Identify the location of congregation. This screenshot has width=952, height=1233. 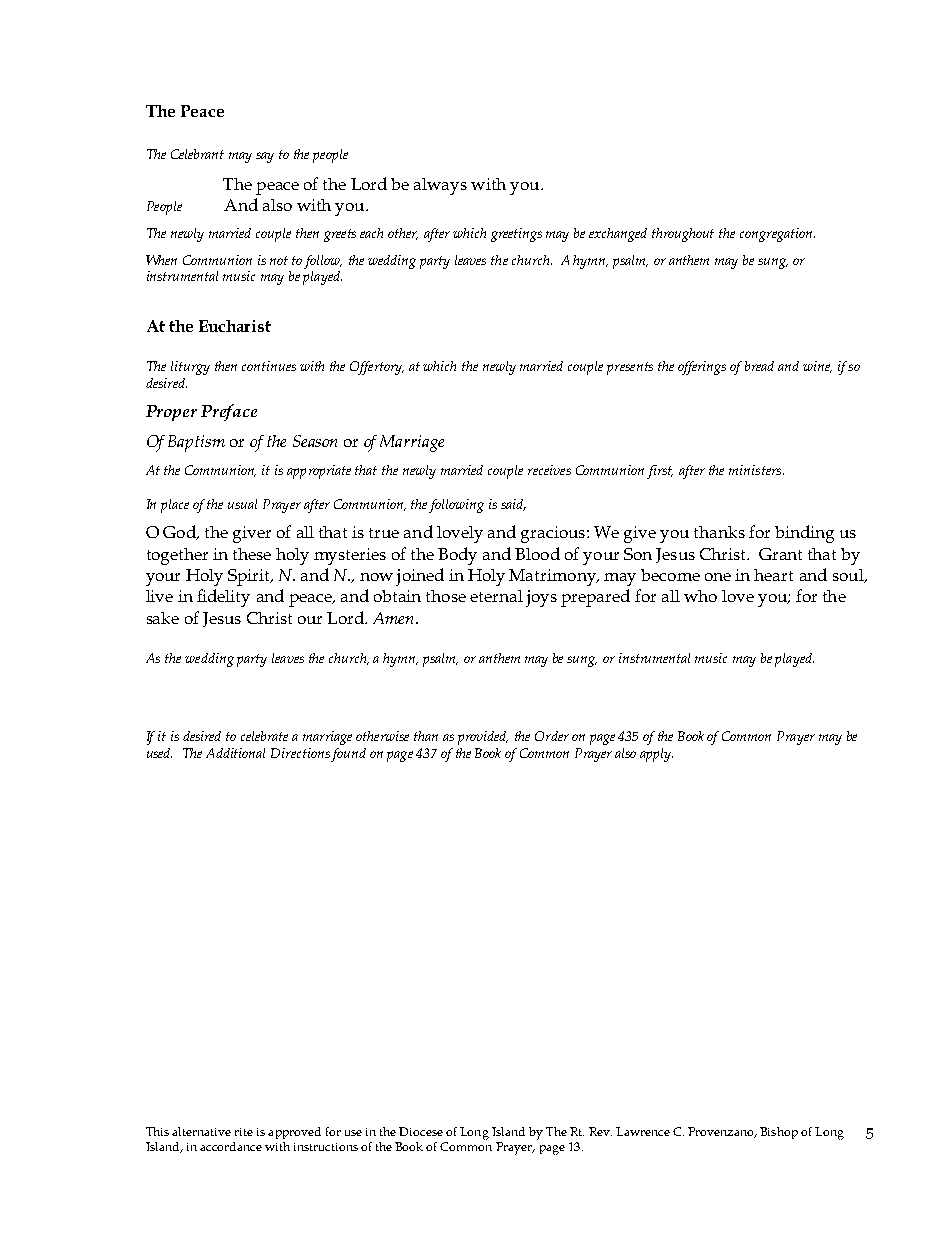
(777, 235).
